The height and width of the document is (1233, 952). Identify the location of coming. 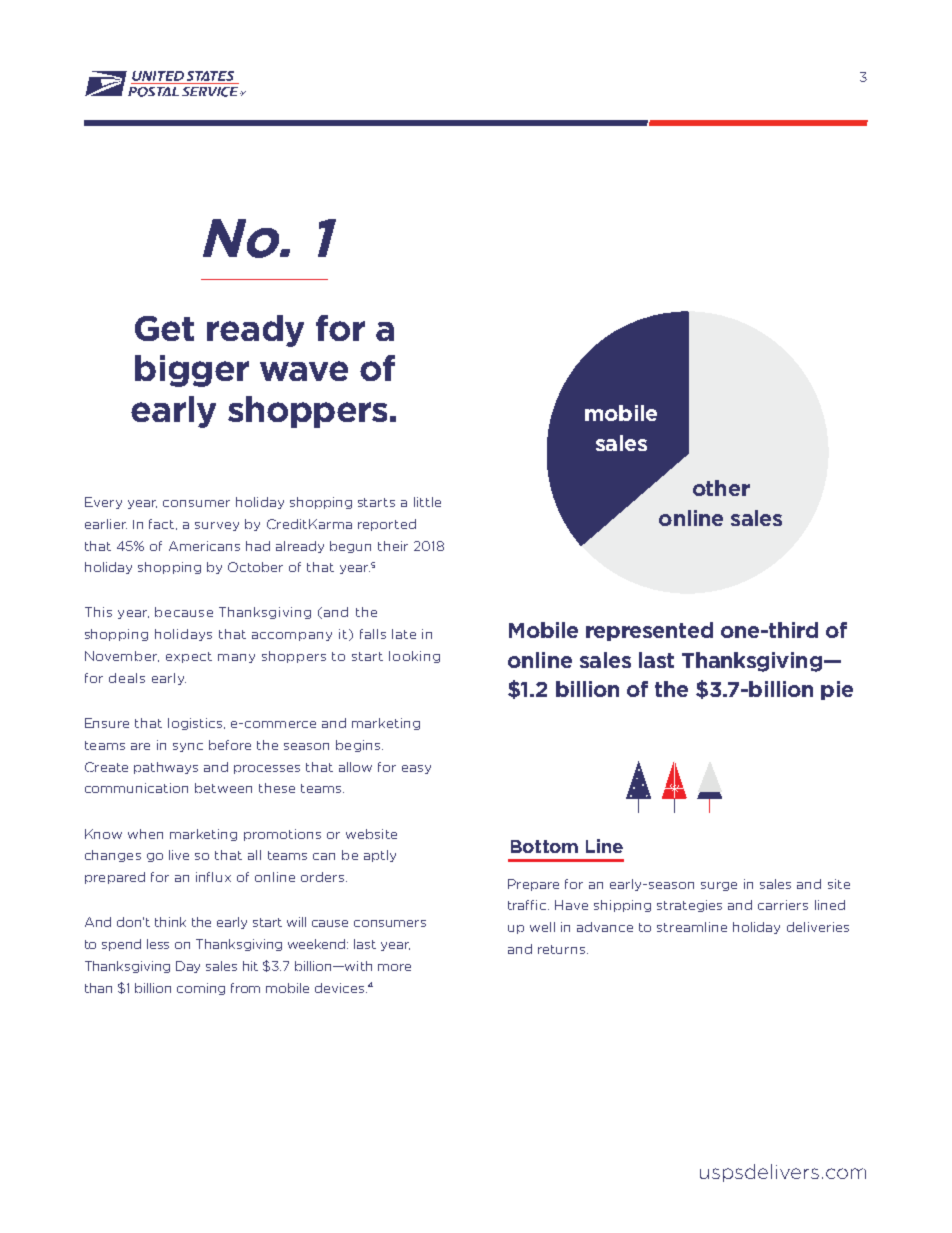
(201, 989).
